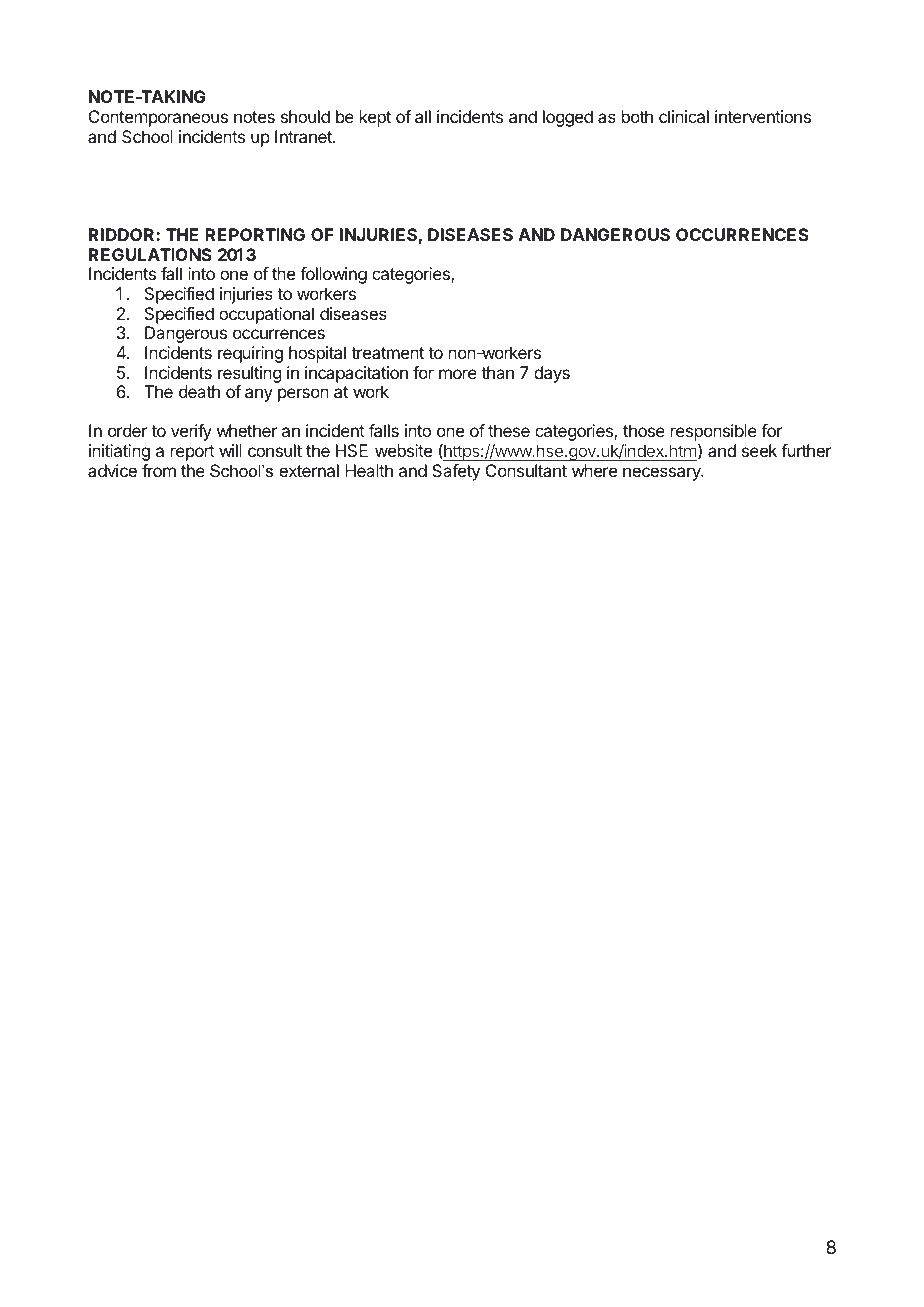 This image has height=1307, width=924. I want to click on from, so click(159, 470).
